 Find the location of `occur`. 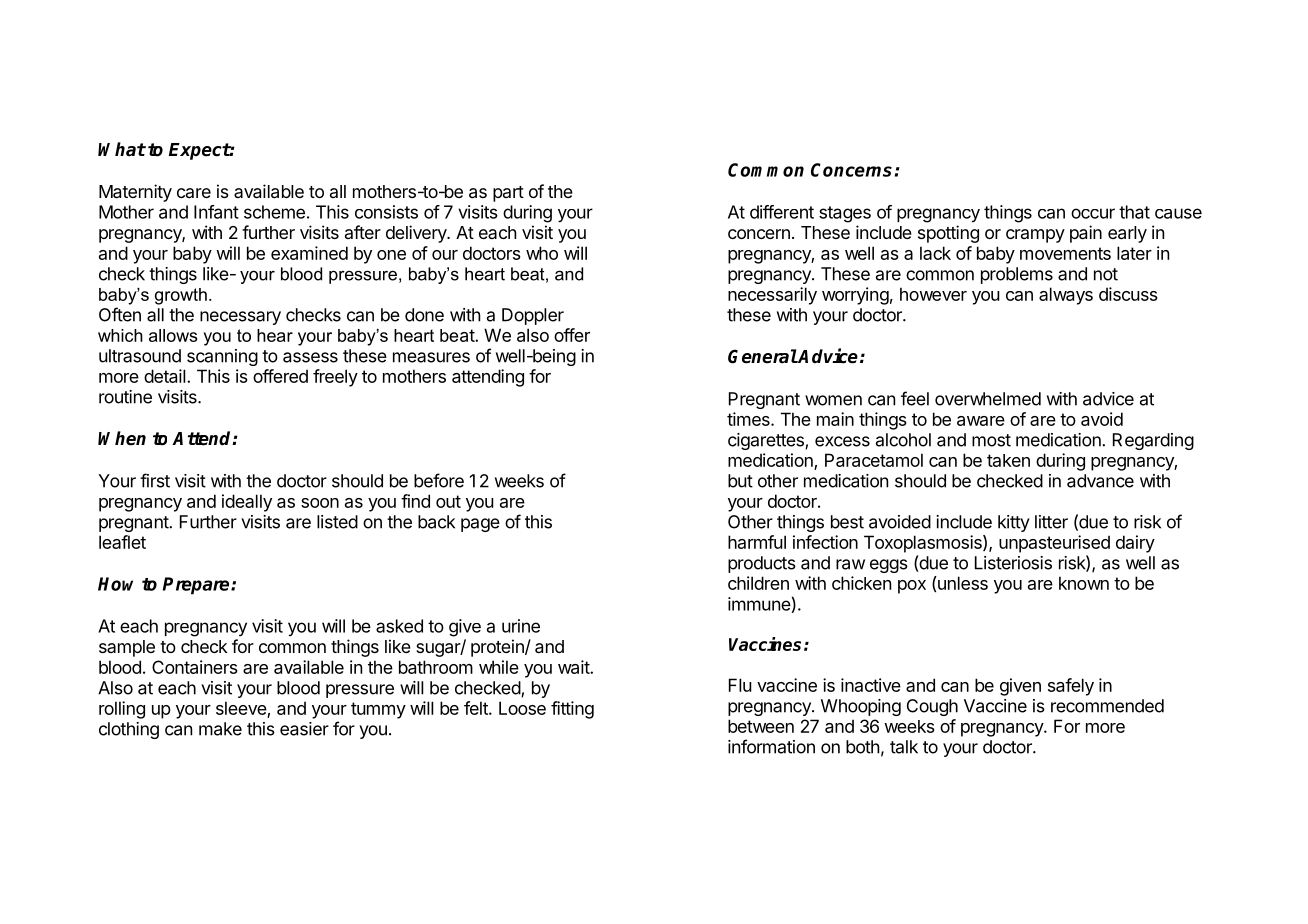

occur is located at coordinates (1093, 213).
